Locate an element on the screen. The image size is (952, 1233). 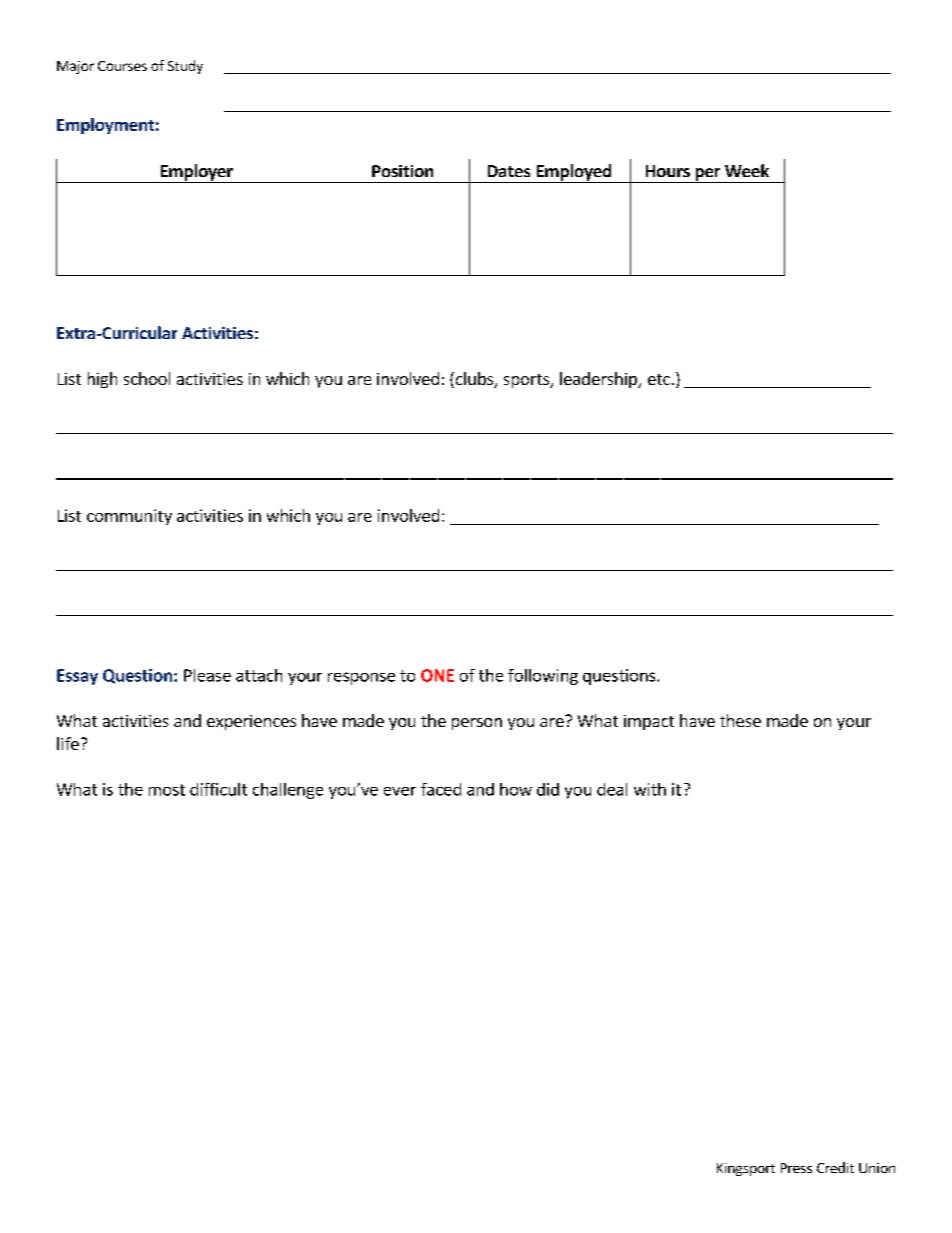
Study is located at coordinates (185, 67).
